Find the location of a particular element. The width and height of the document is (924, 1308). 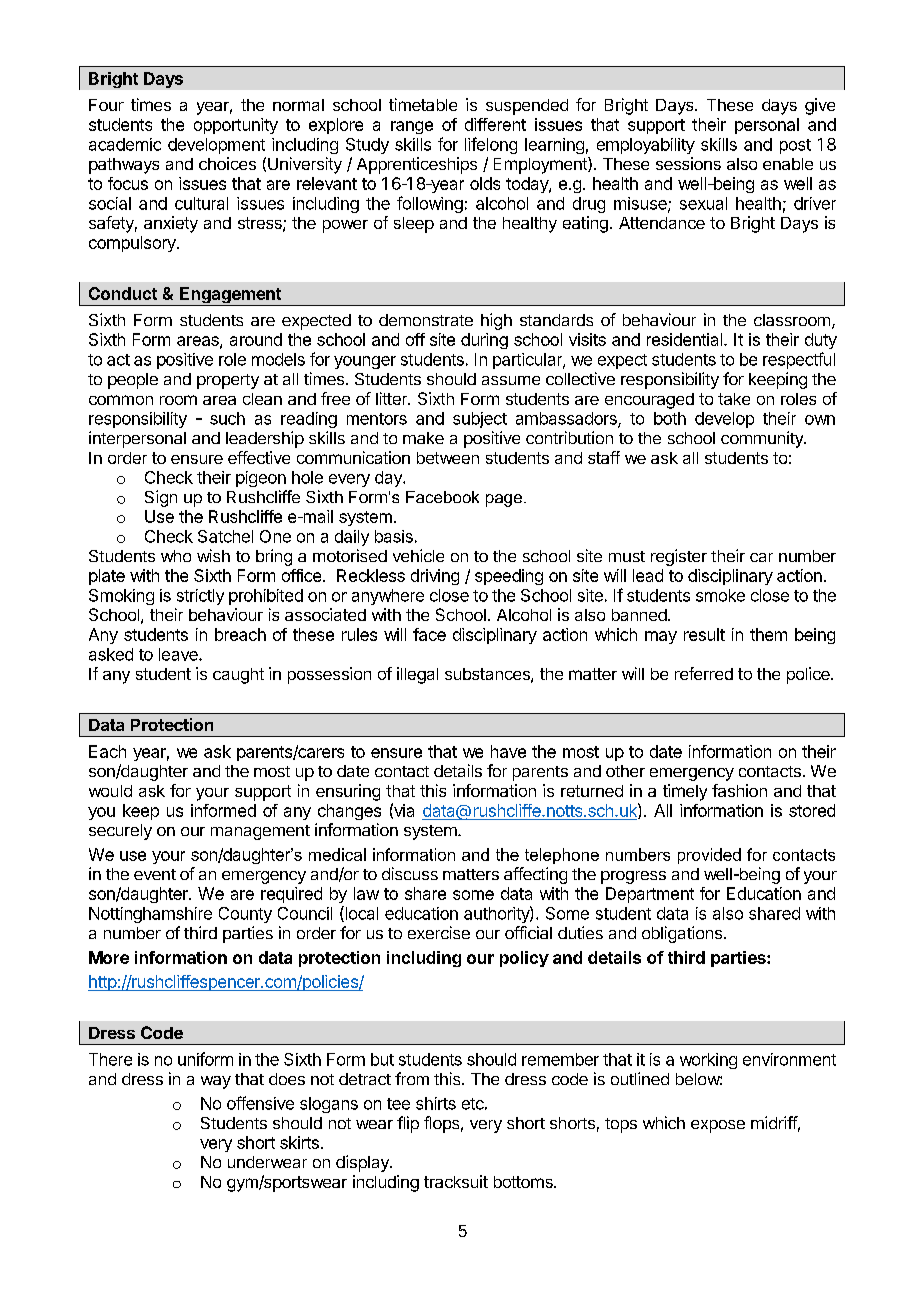

illegal is located at coordinates (417, 675).
